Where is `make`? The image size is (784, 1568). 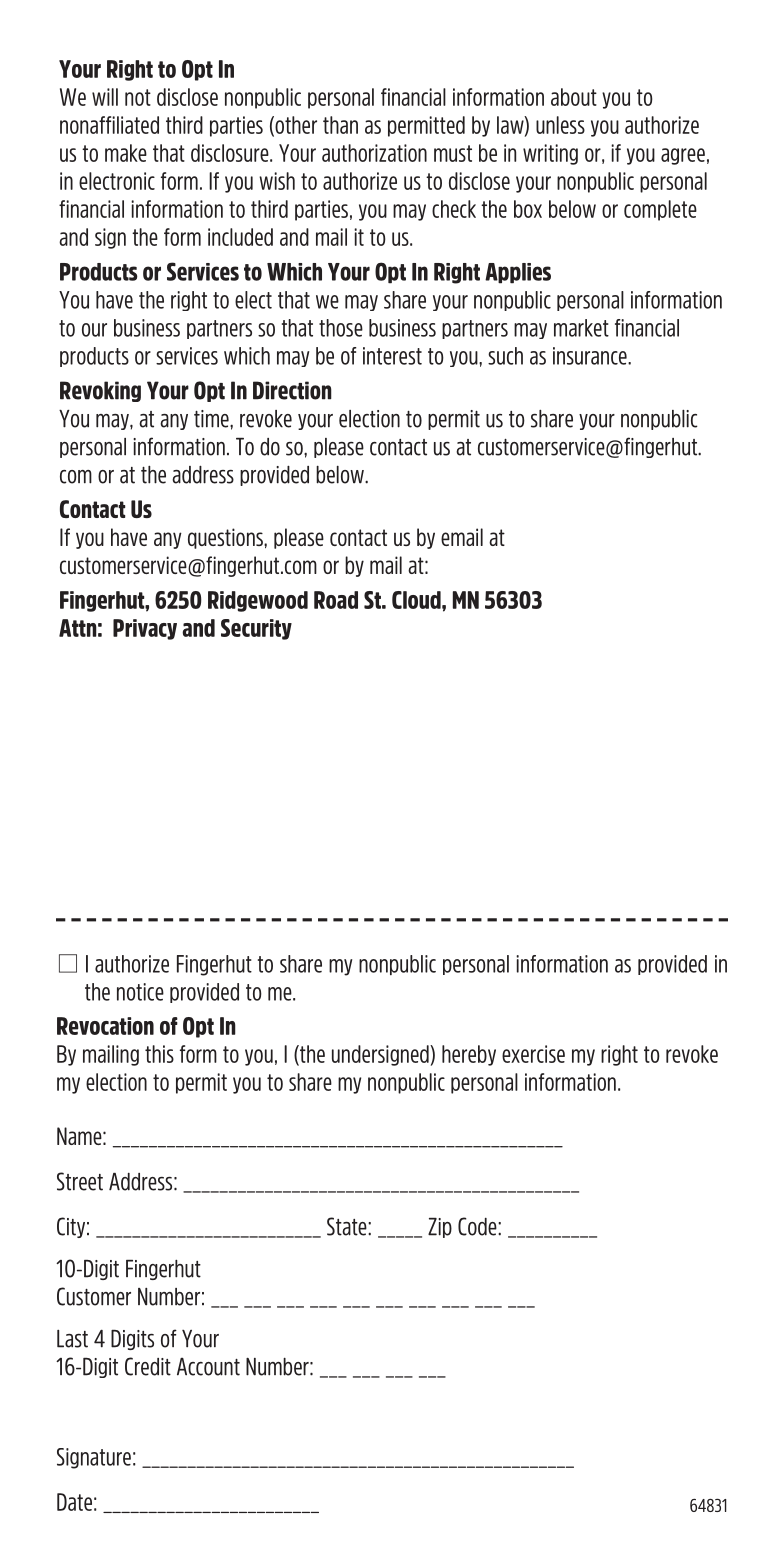
make is located at coordinates (126, 153).
